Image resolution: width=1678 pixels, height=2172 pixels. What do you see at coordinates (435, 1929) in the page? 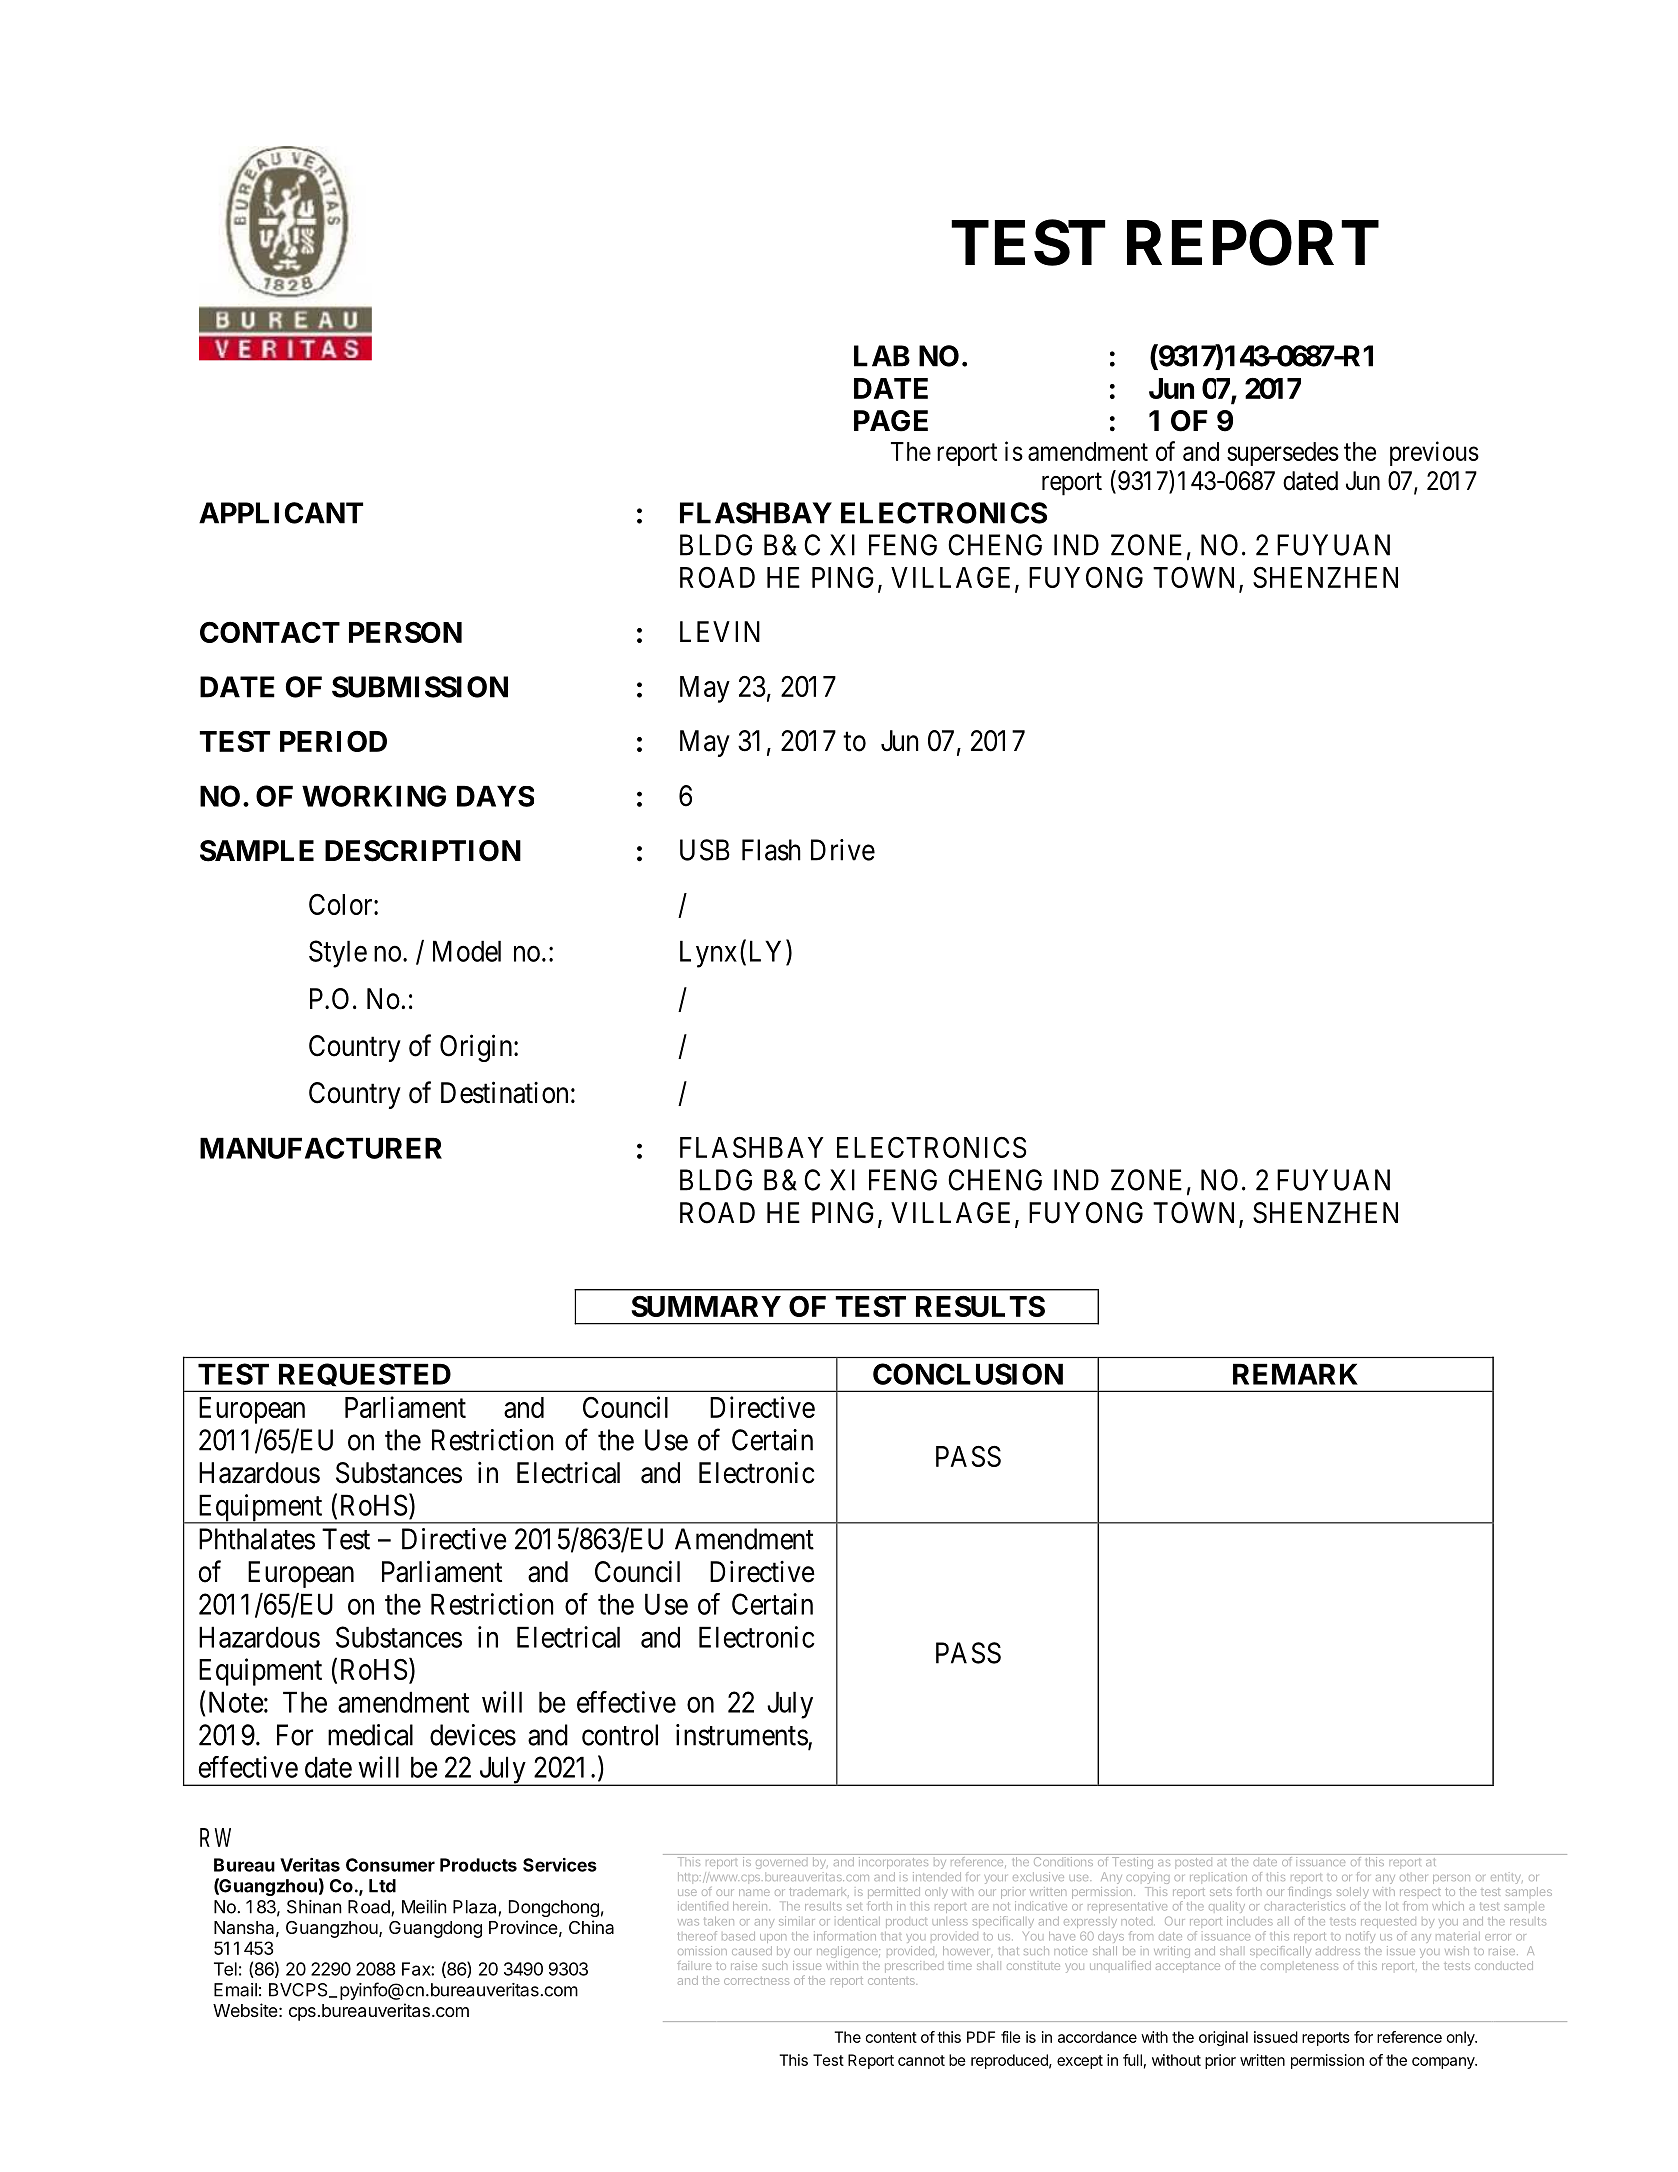
I see `Guangdong` at bounding box center [435, 1929].
